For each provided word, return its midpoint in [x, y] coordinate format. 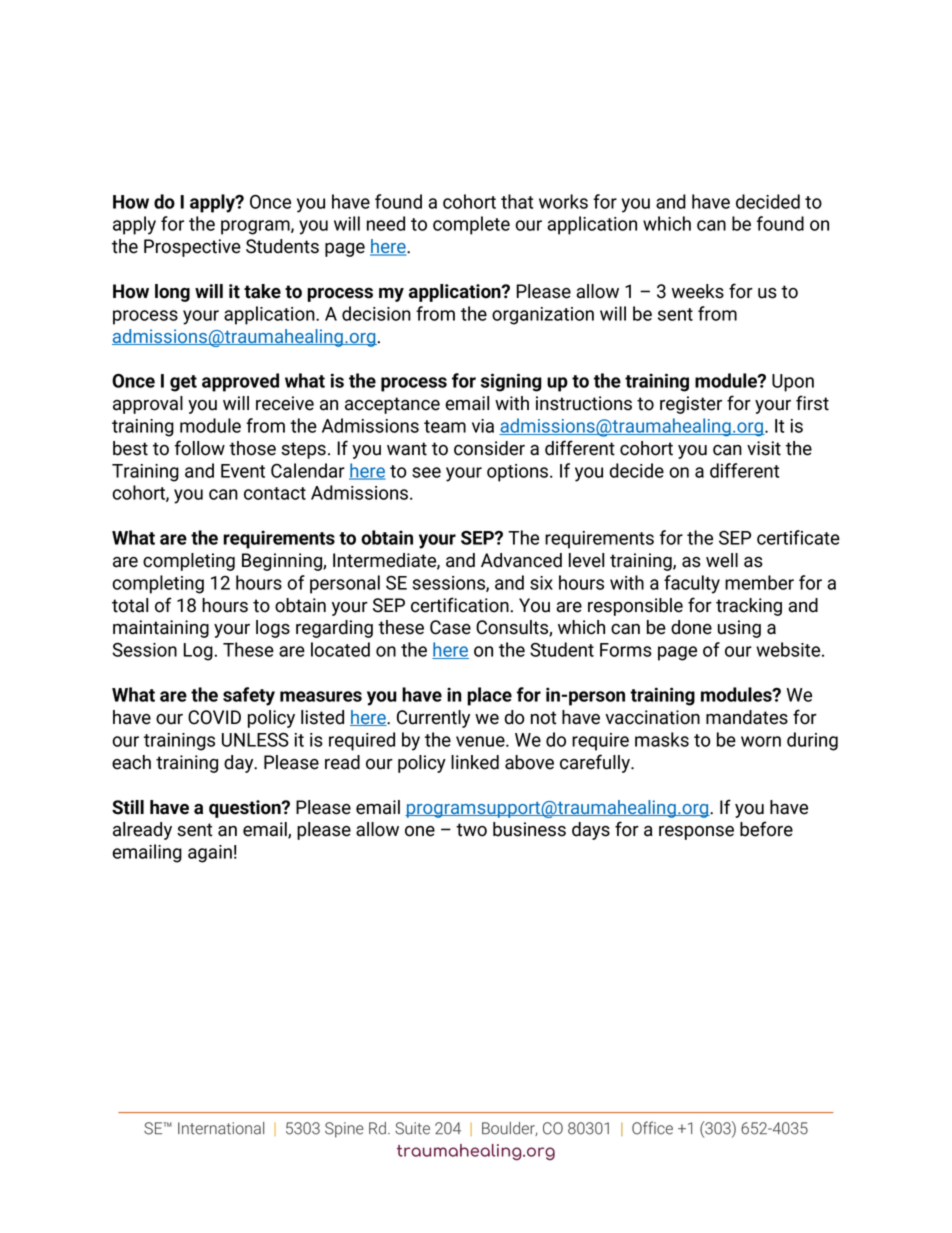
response [696, 833]
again [210, 854]
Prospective [192, 248]
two [471, 830]
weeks [698, 291]
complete [471, 225]
